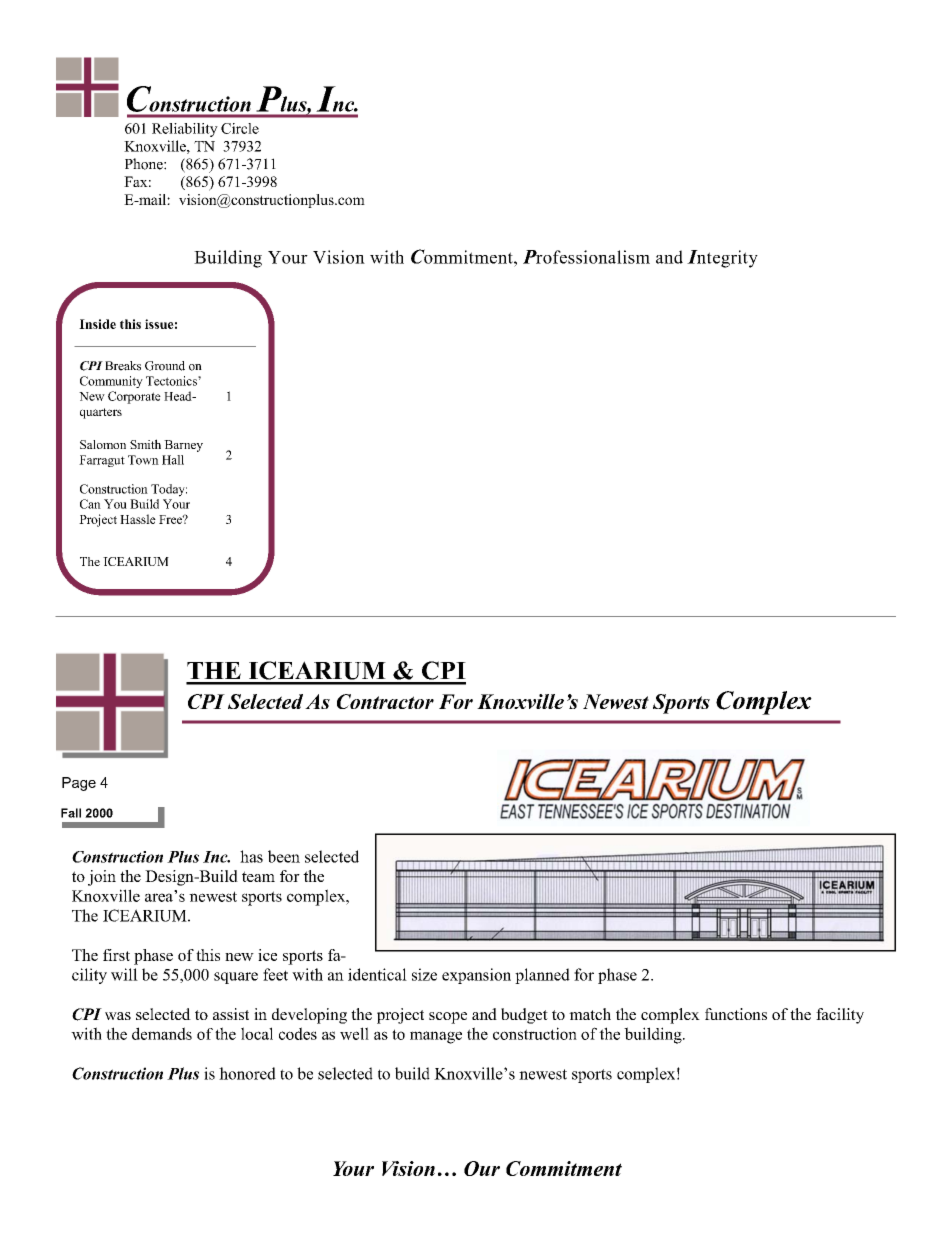  Describe the element at coordinates (143, 460) in the document. I see `Town` at that location.
